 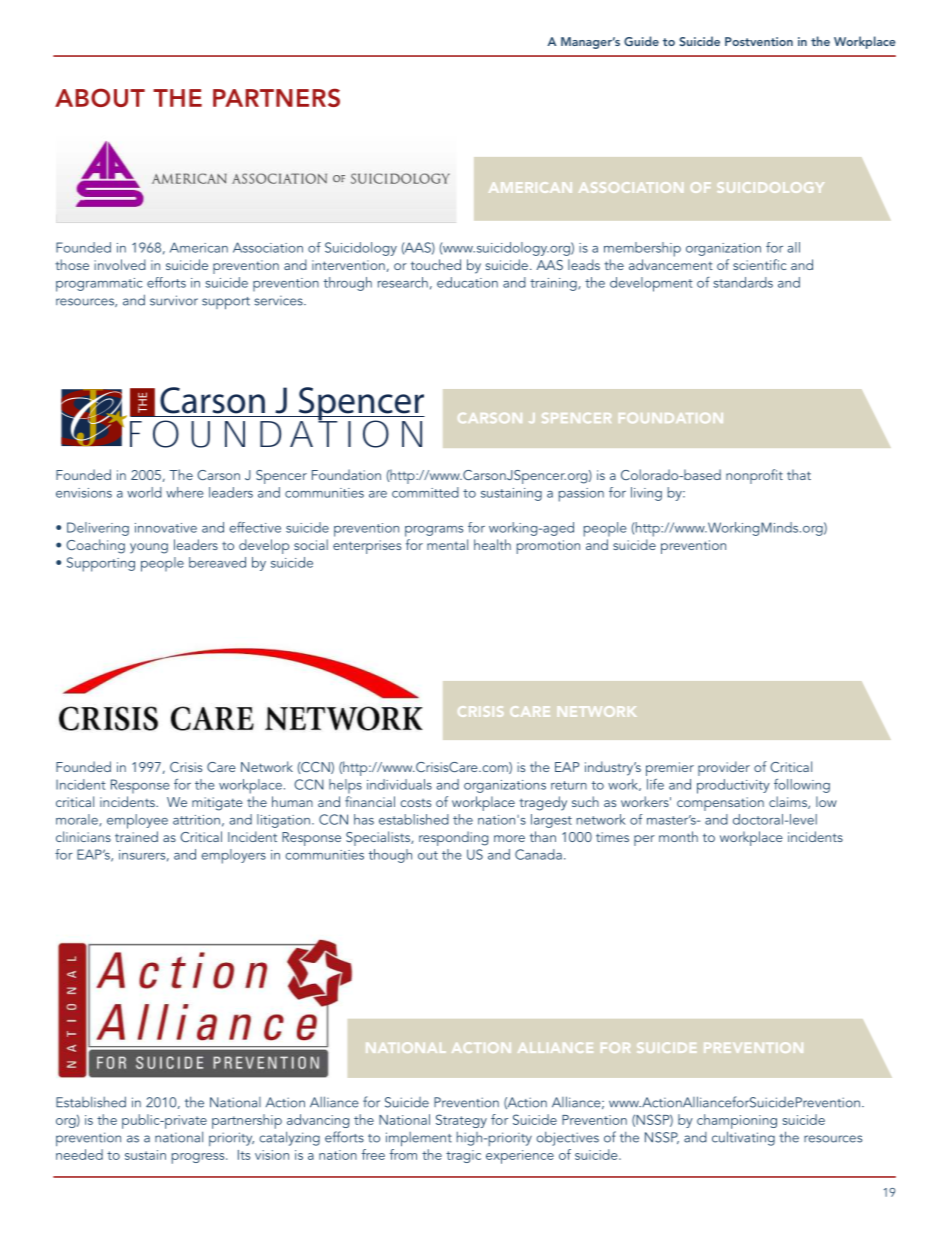 What do you see at coordinates (399, 784) in the image?
I see `individuals` at bounding box center [399, 784].
